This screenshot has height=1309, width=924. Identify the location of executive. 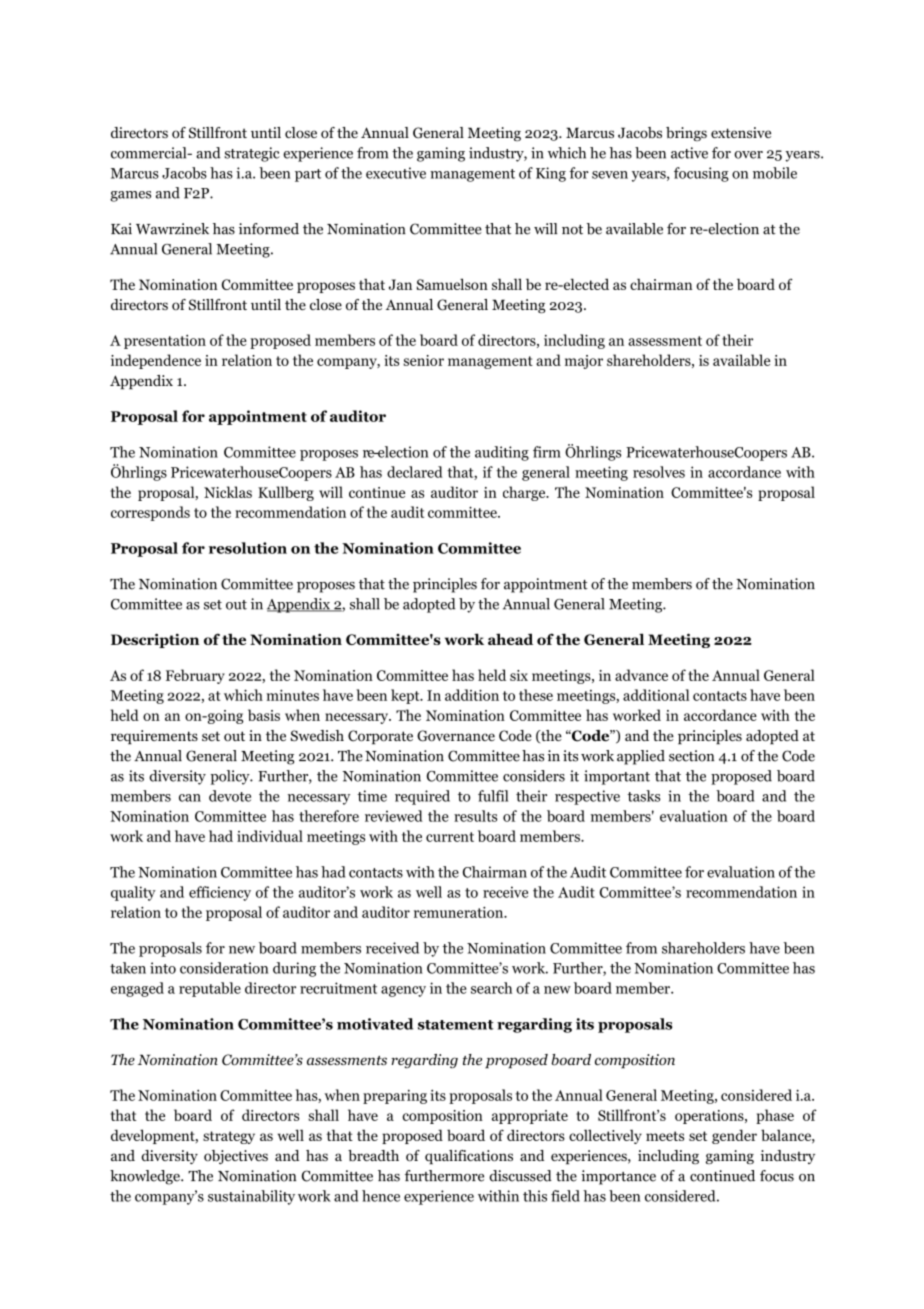
(396, 173).
